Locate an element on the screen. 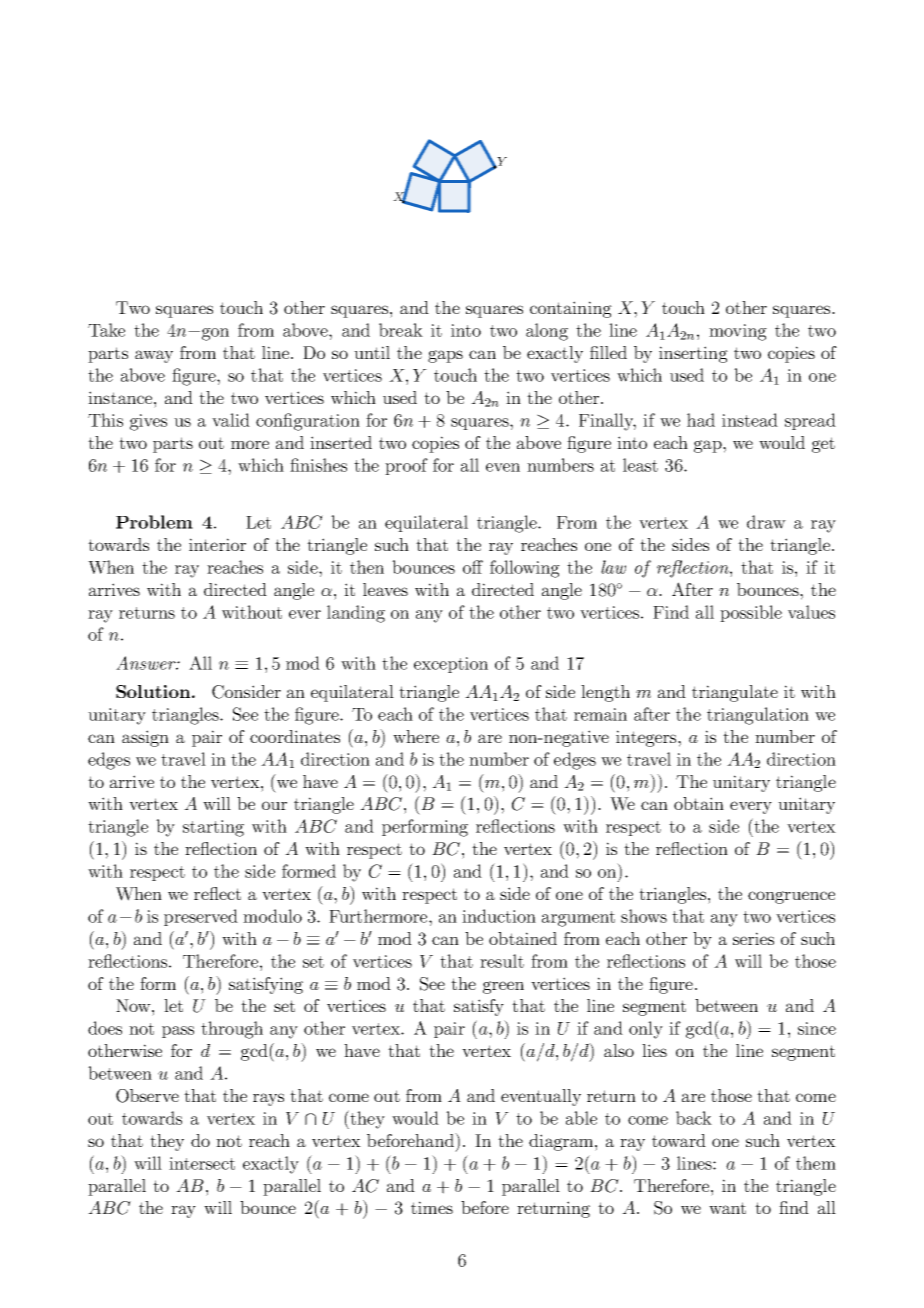 The width and height of the screenshot is (924, 1308). moving is located at coordinates (738, 332).
